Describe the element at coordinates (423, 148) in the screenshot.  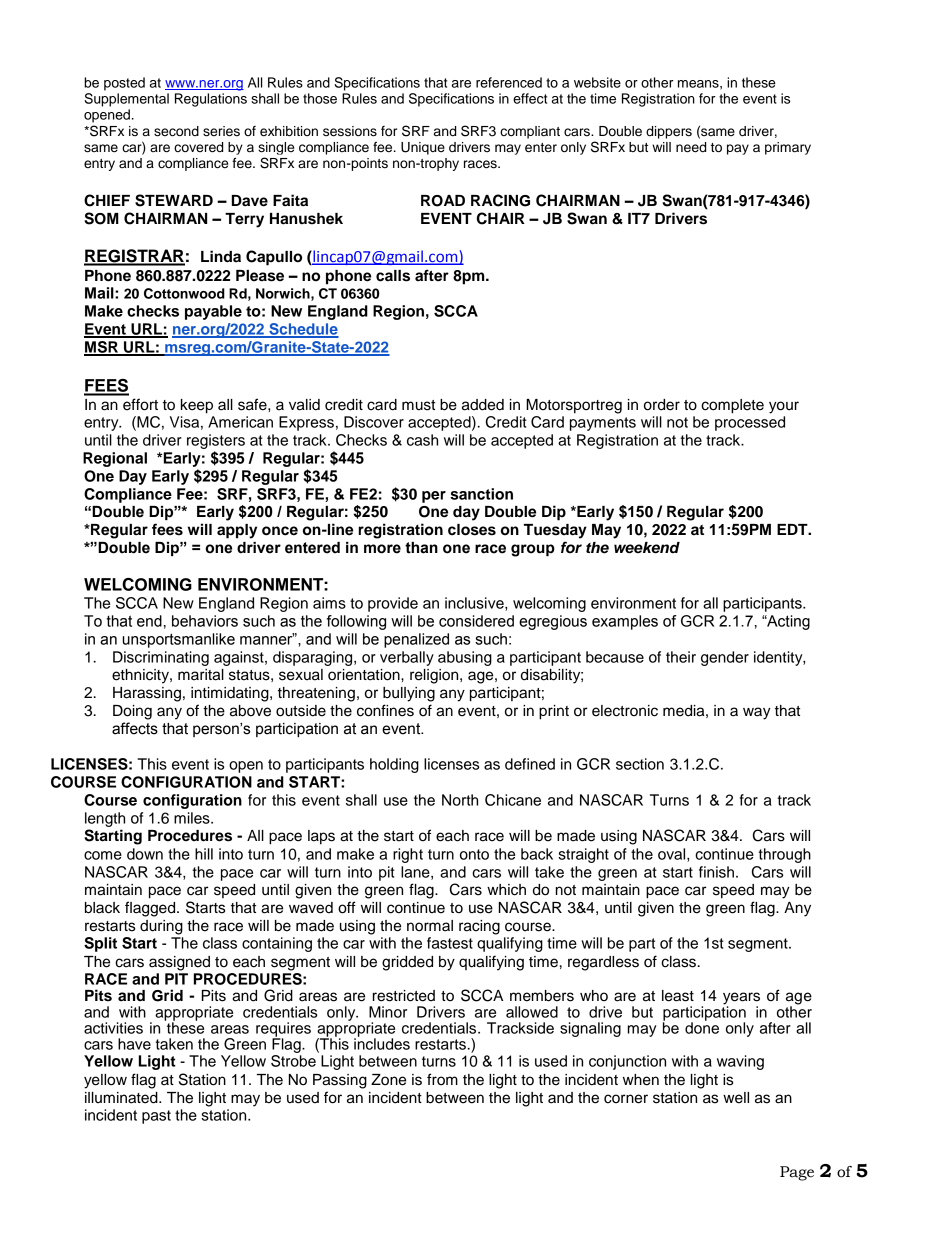
I see `Unique` at that location.
